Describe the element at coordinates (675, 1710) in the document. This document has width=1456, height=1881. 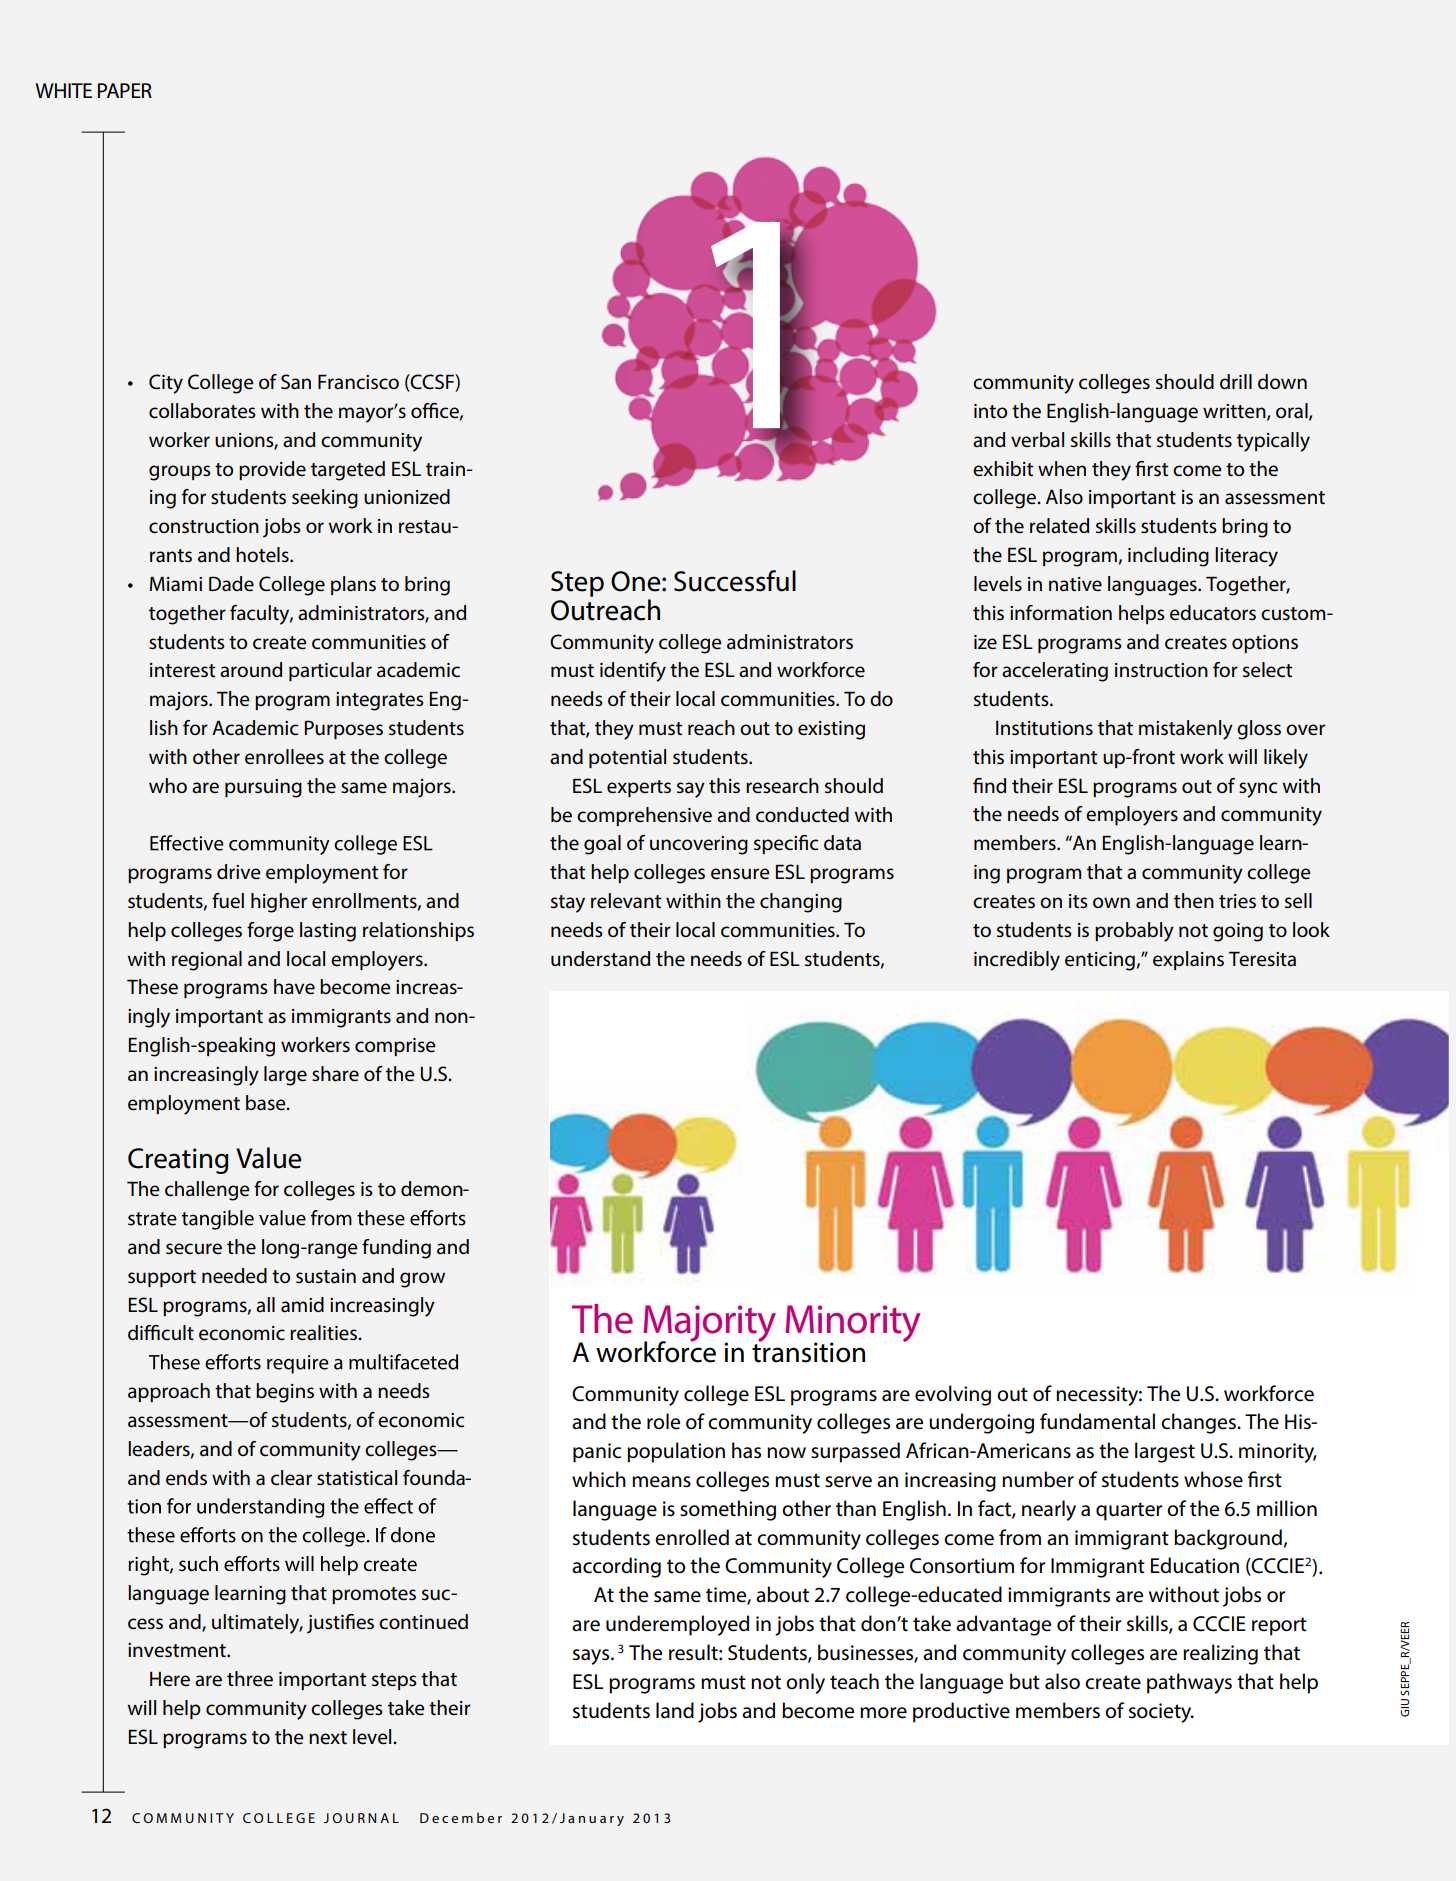
I see `land` at that location.
